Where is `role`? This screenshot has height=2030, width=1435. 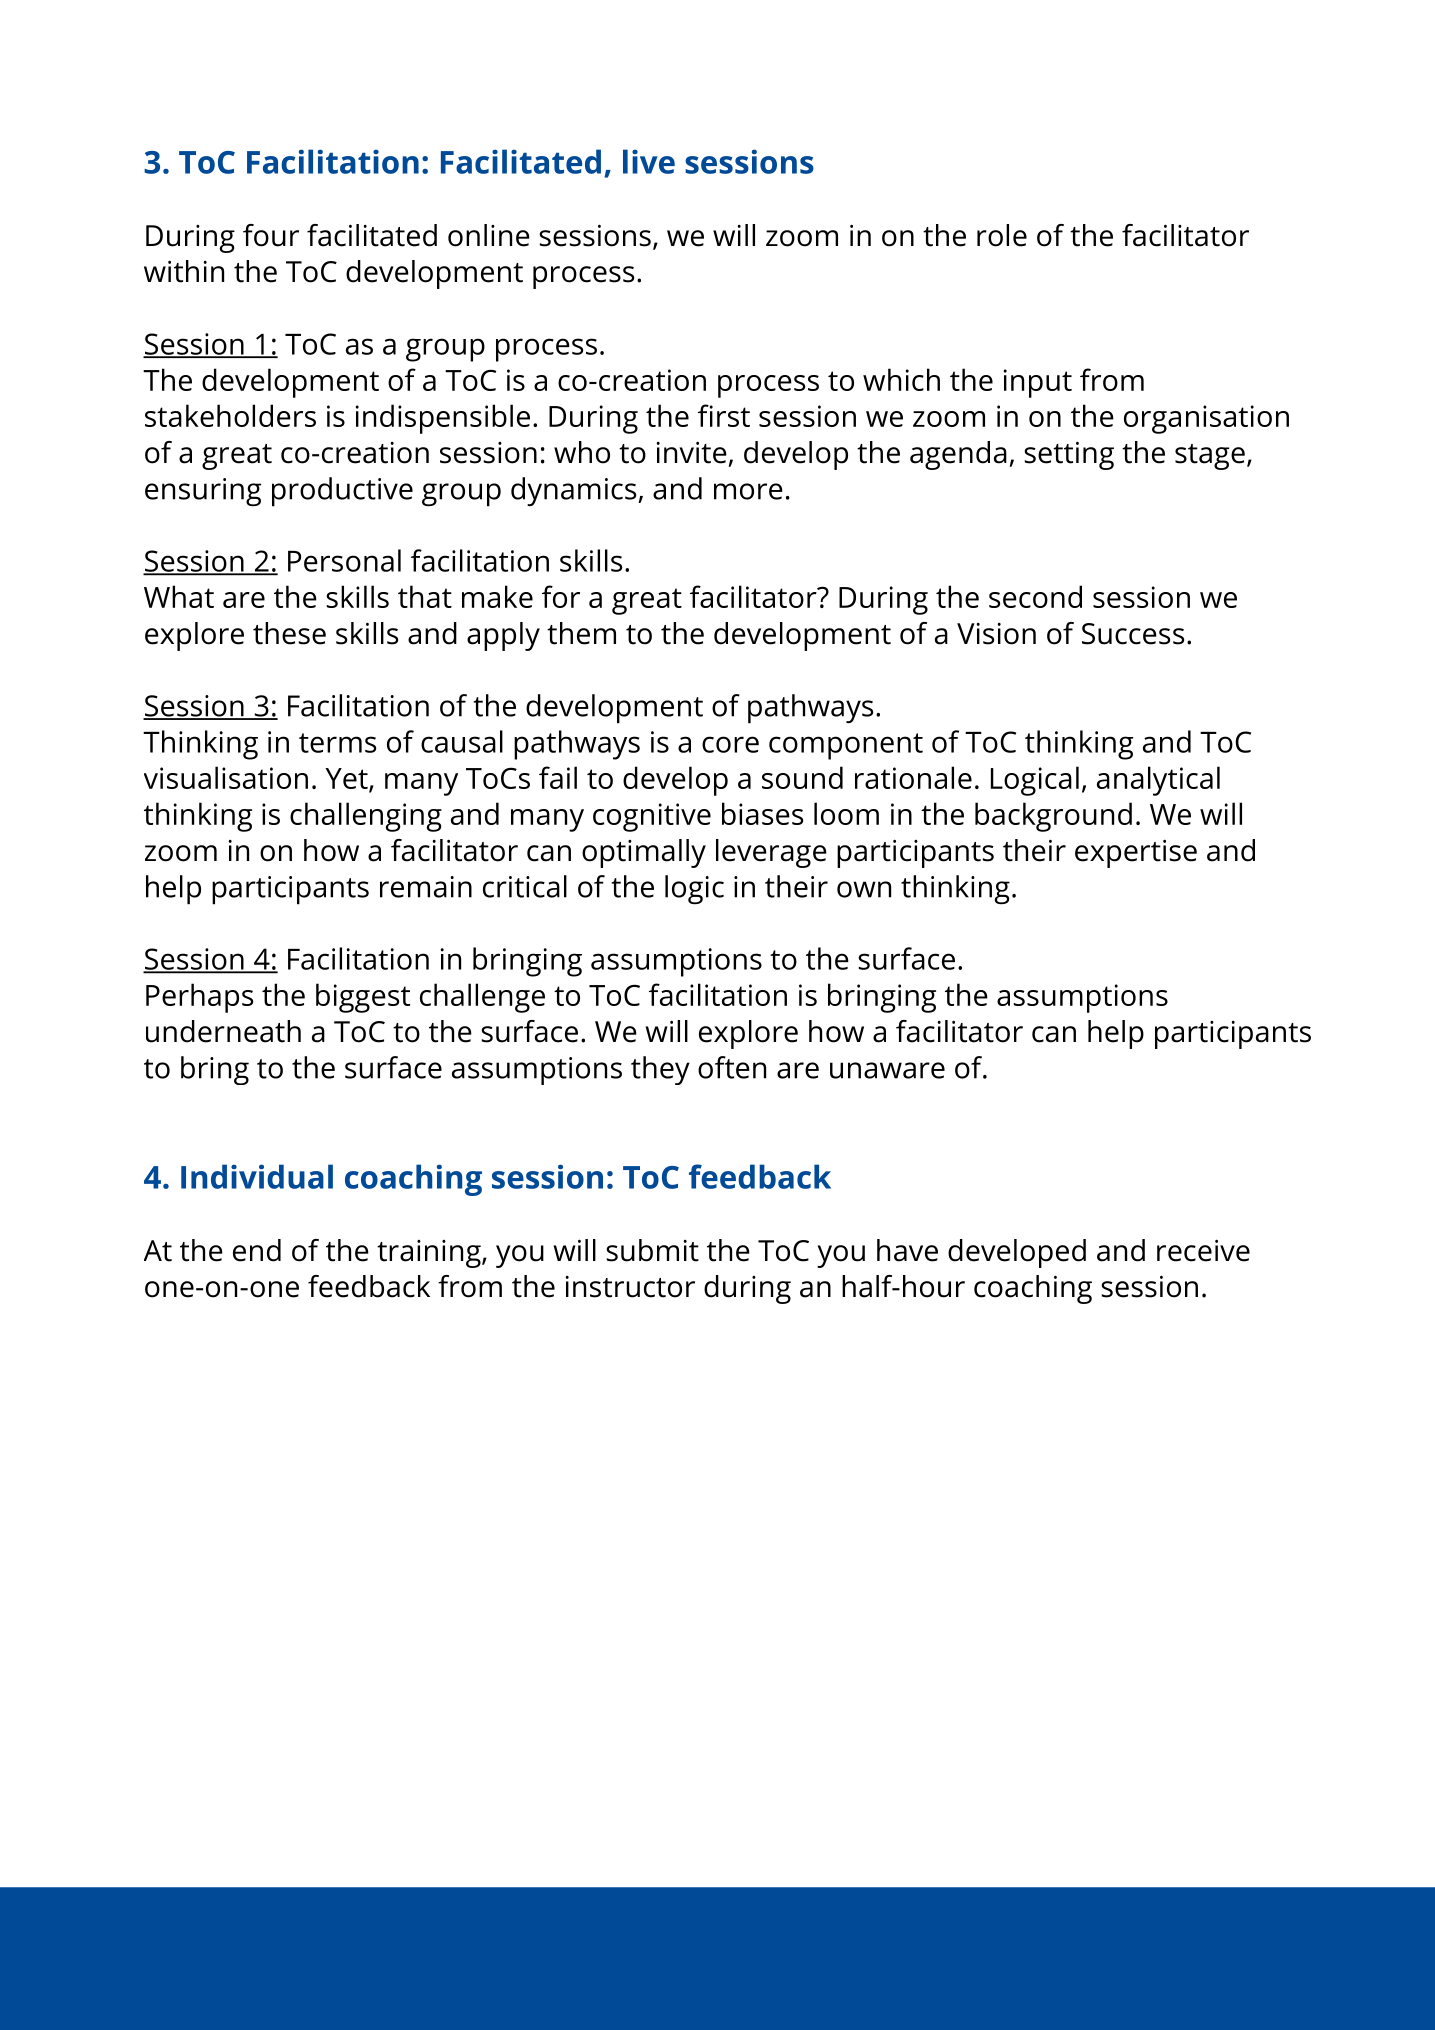 role is located at coordinates (1002, 235).
